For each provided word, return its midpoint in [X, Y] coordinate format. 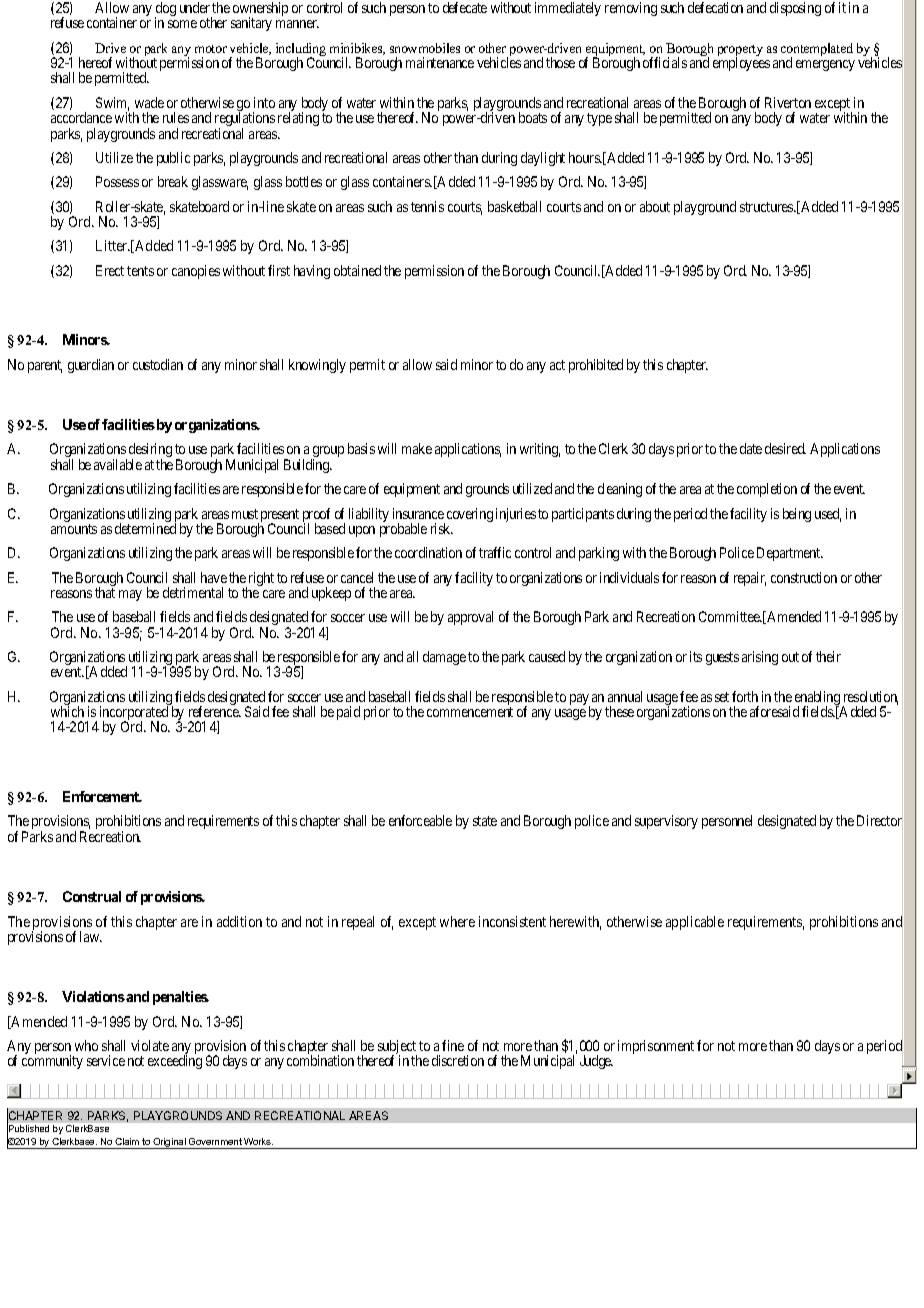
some [182, 24]
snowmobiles [425, 48]
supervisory [666, 822]
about [655, 206]
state [485, 821]
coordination [428, 552]
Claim [127, 1141]
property [740, 52]
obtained [357, 270]
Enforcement [102, 796]
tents [140, 271]
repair [750, 579]
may [130, 595]
